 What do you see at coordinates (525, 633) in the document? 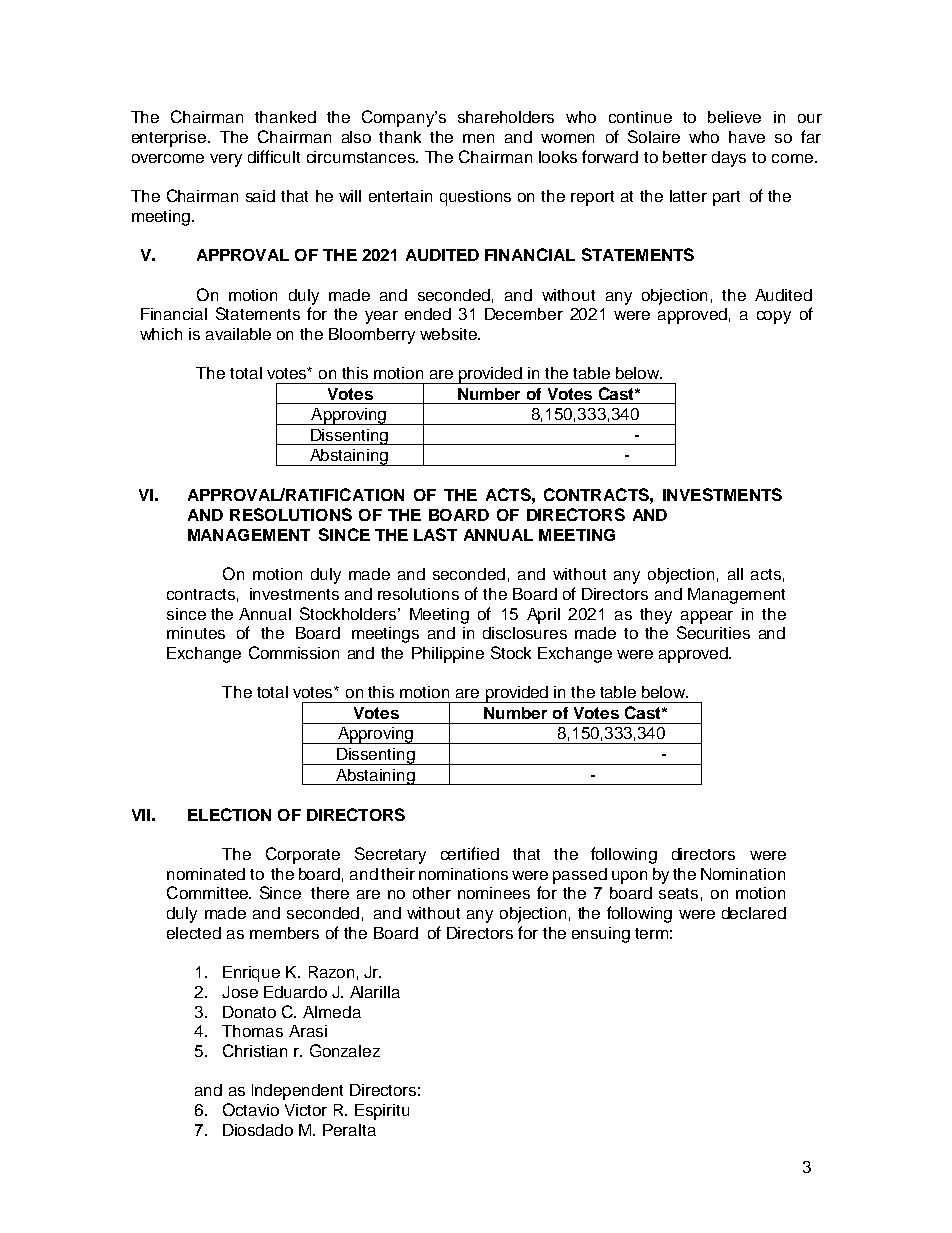
I see `disclosures` at bounding box center [525, 633].
